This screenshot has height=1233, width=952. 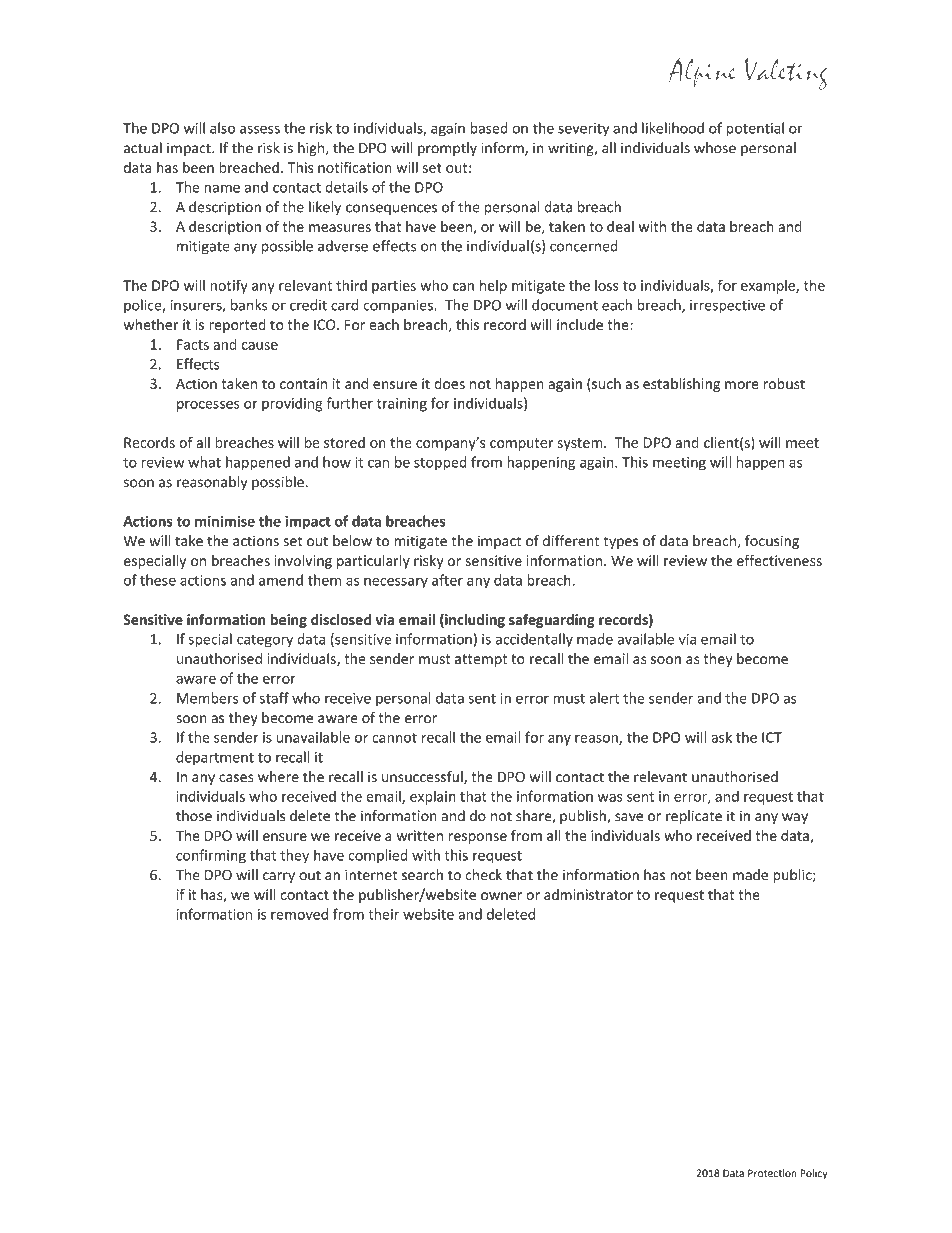 I want to click on also, so click(x=222, y=128).
